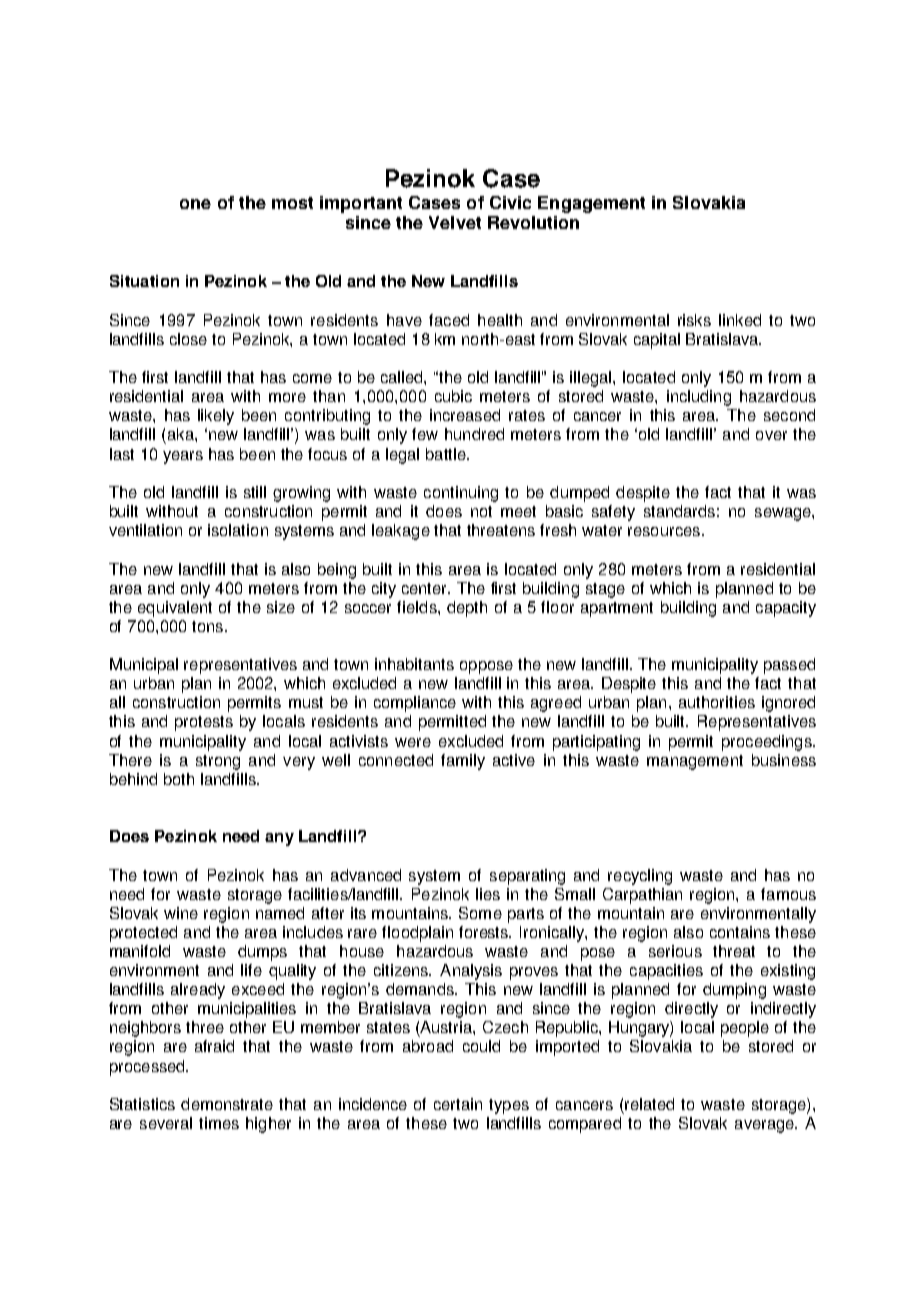 This image has height=1308, width=924. What do you see at coordinates (510, 202) in the image?
I see `Civic` at bounding box center [510, 202].
